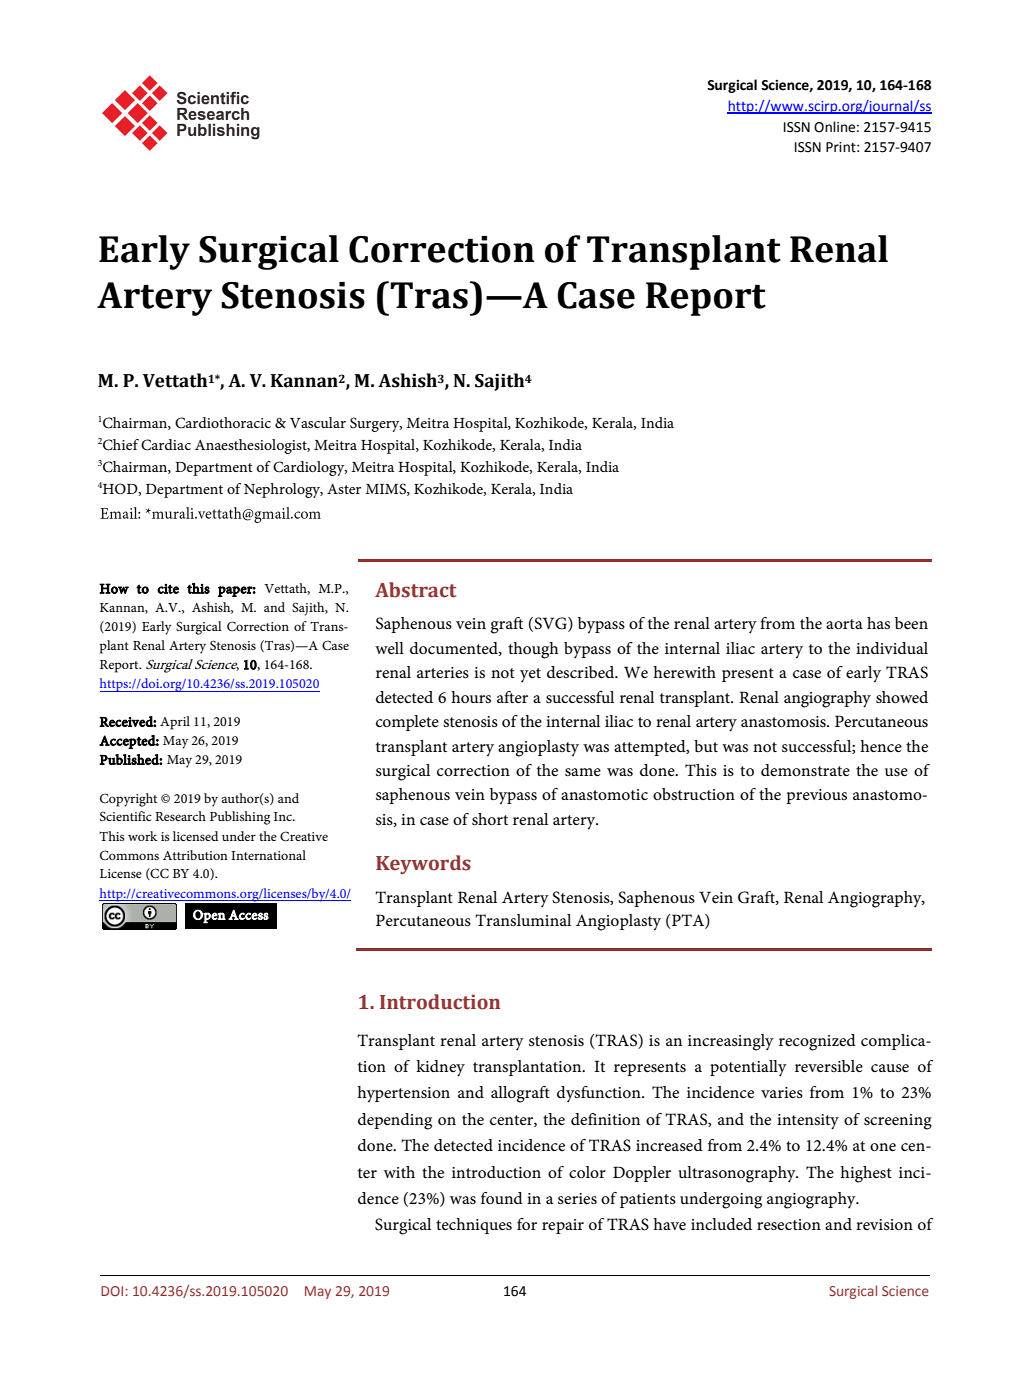 This screenshot has width=1030, height=1397. What do you see at coordinates (175, 723) in the screenshot?
I see `April` at bounding box center [175, 723].
